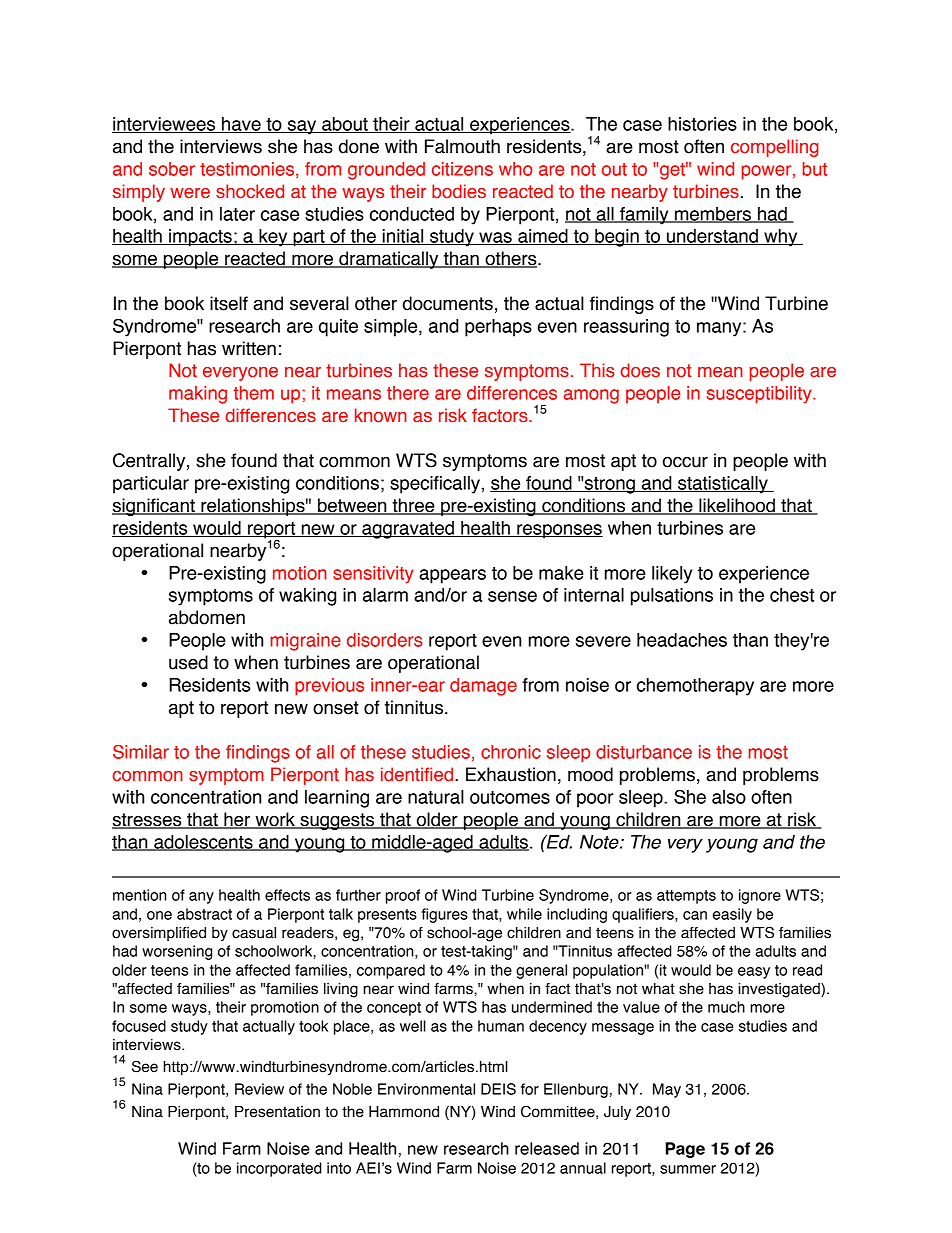 The height and width of the screenshot is (1233, 952). What do you see at coordinates (547, 1148) in the screenshot?
I see `released` at bounding box center [547, 1148].
